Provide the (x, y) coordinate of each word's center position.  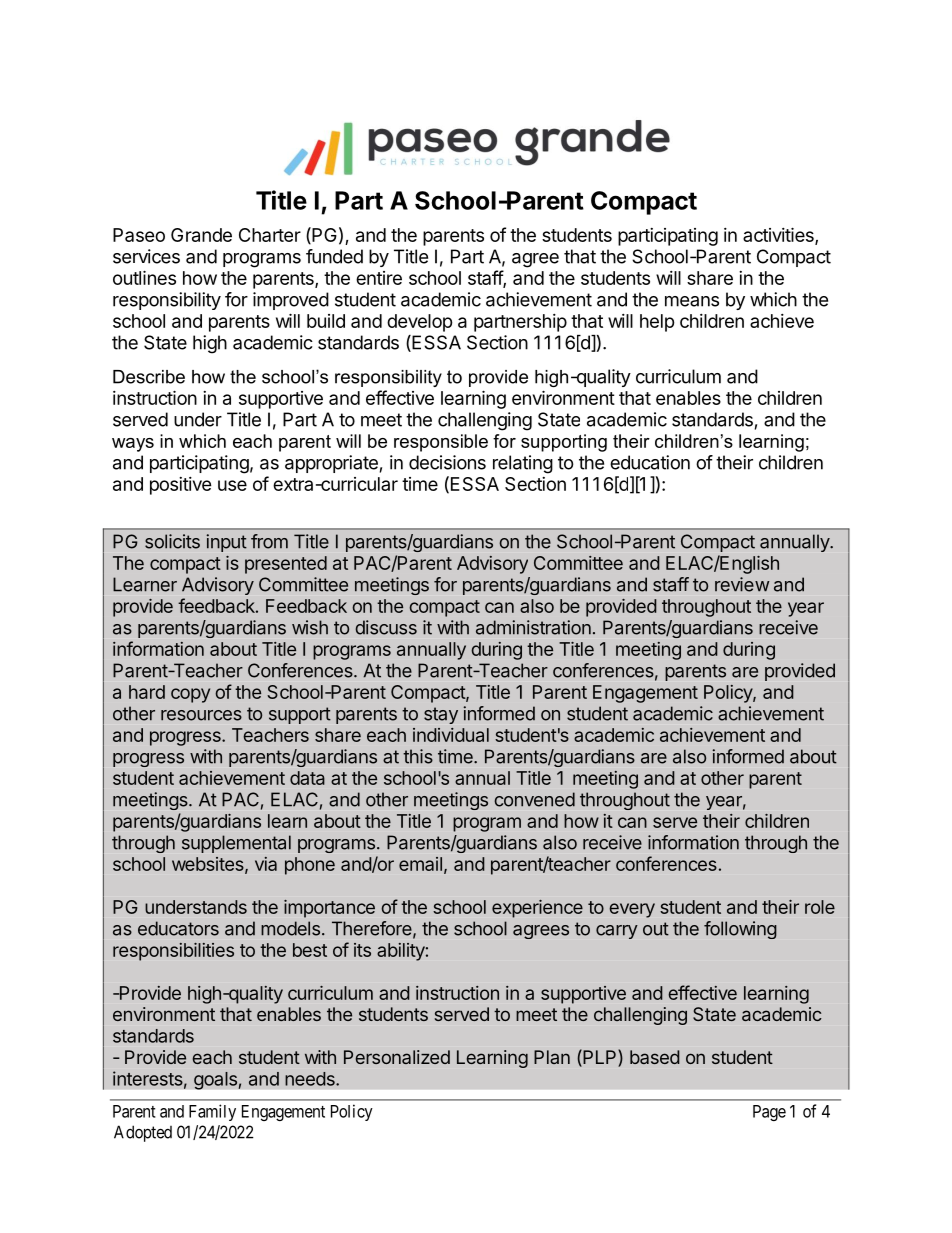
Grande (201, 235)
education (650, 462)
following (740, 930)
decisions (447, 462)
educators (178, 928)
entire (379, 278)
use (232, 485)
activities (779, 236)
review (742, 584)
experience (537, 909)
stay (441, 715)
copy (190, 695)
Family (212, 1112)
